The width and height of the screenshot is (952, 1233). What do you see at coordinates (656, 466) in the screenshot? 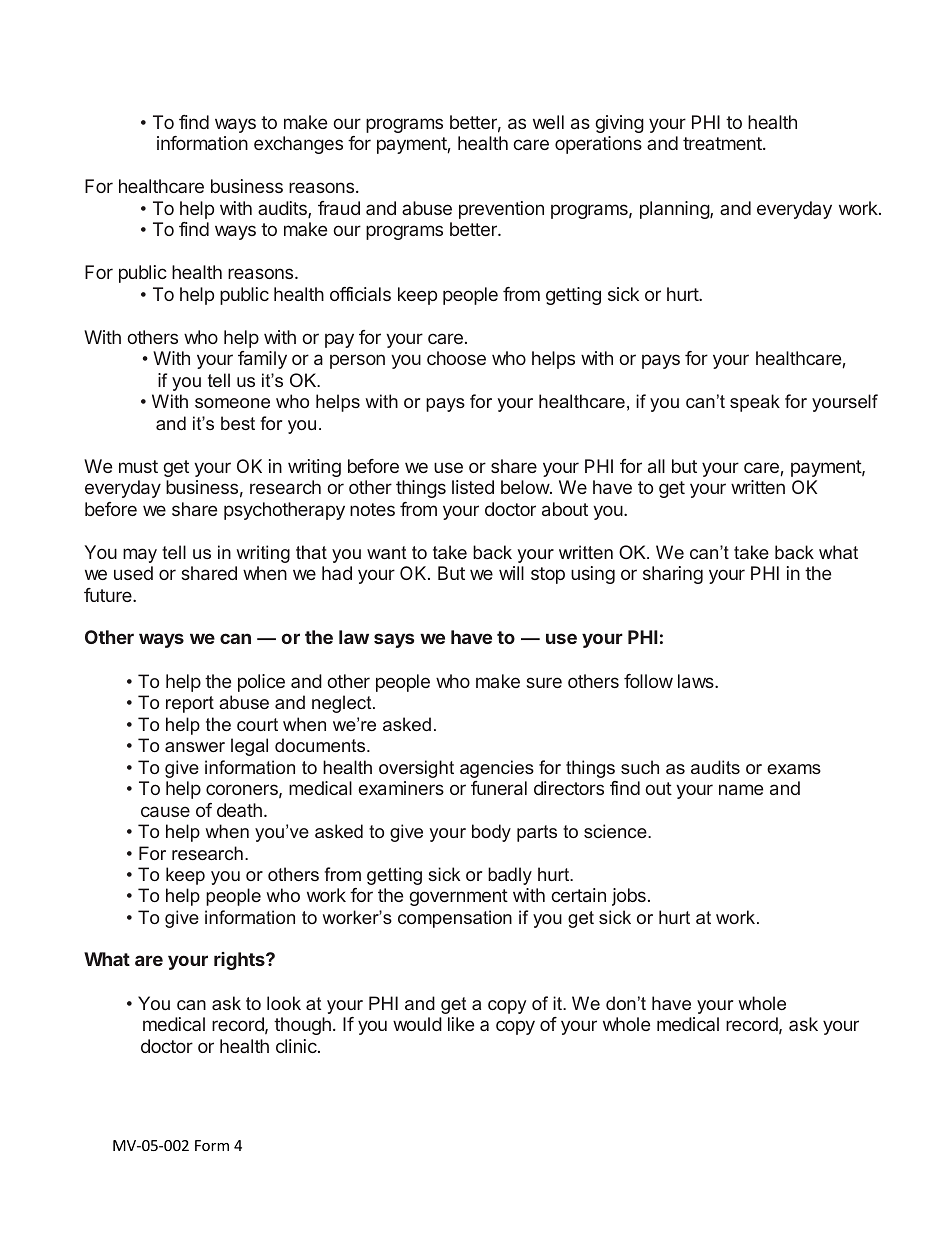
I see `all` at bounding box center [656, 466].
